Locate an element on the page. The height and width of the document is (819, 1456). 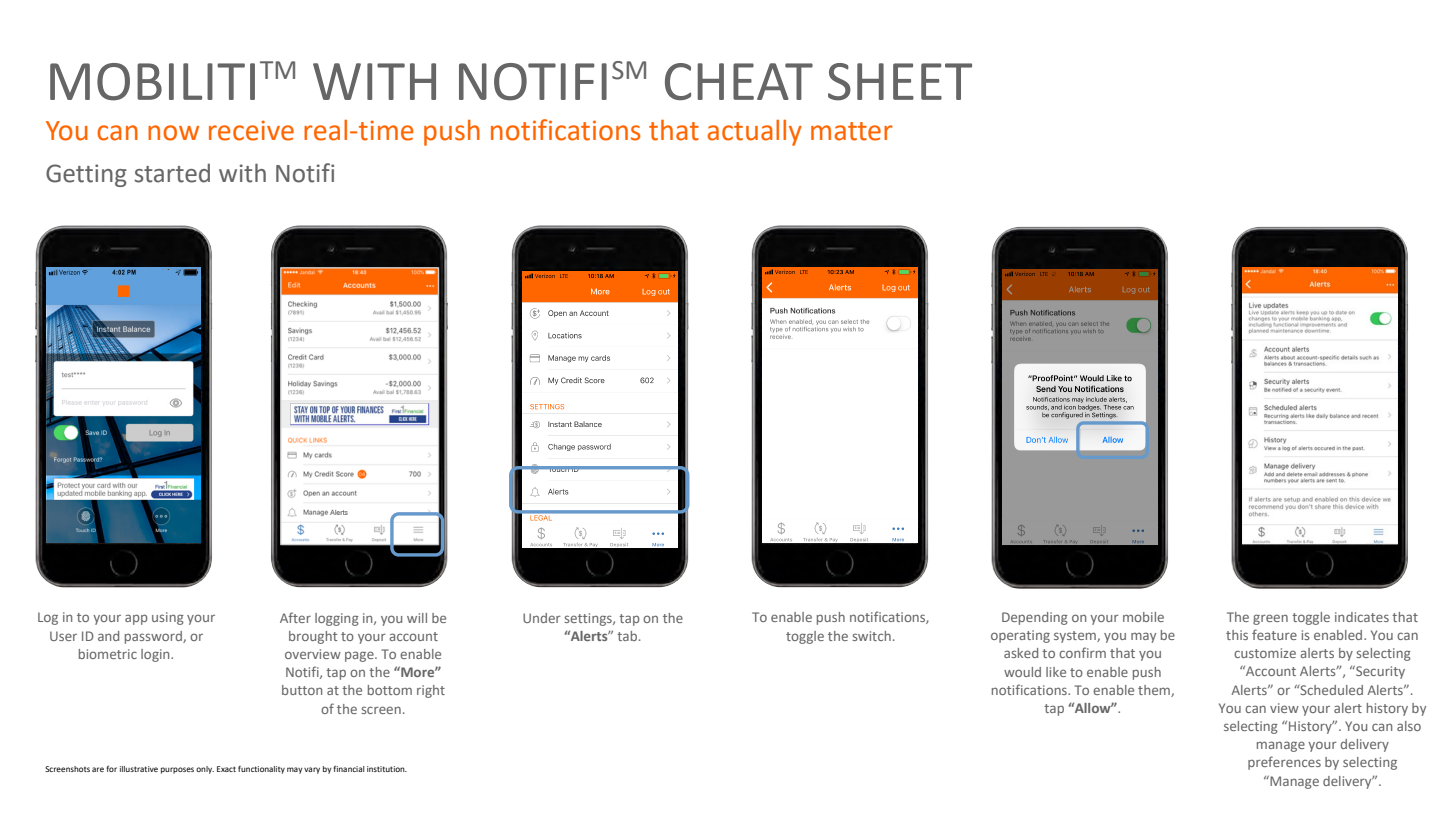
Under is located at coordinates (542, 618).
